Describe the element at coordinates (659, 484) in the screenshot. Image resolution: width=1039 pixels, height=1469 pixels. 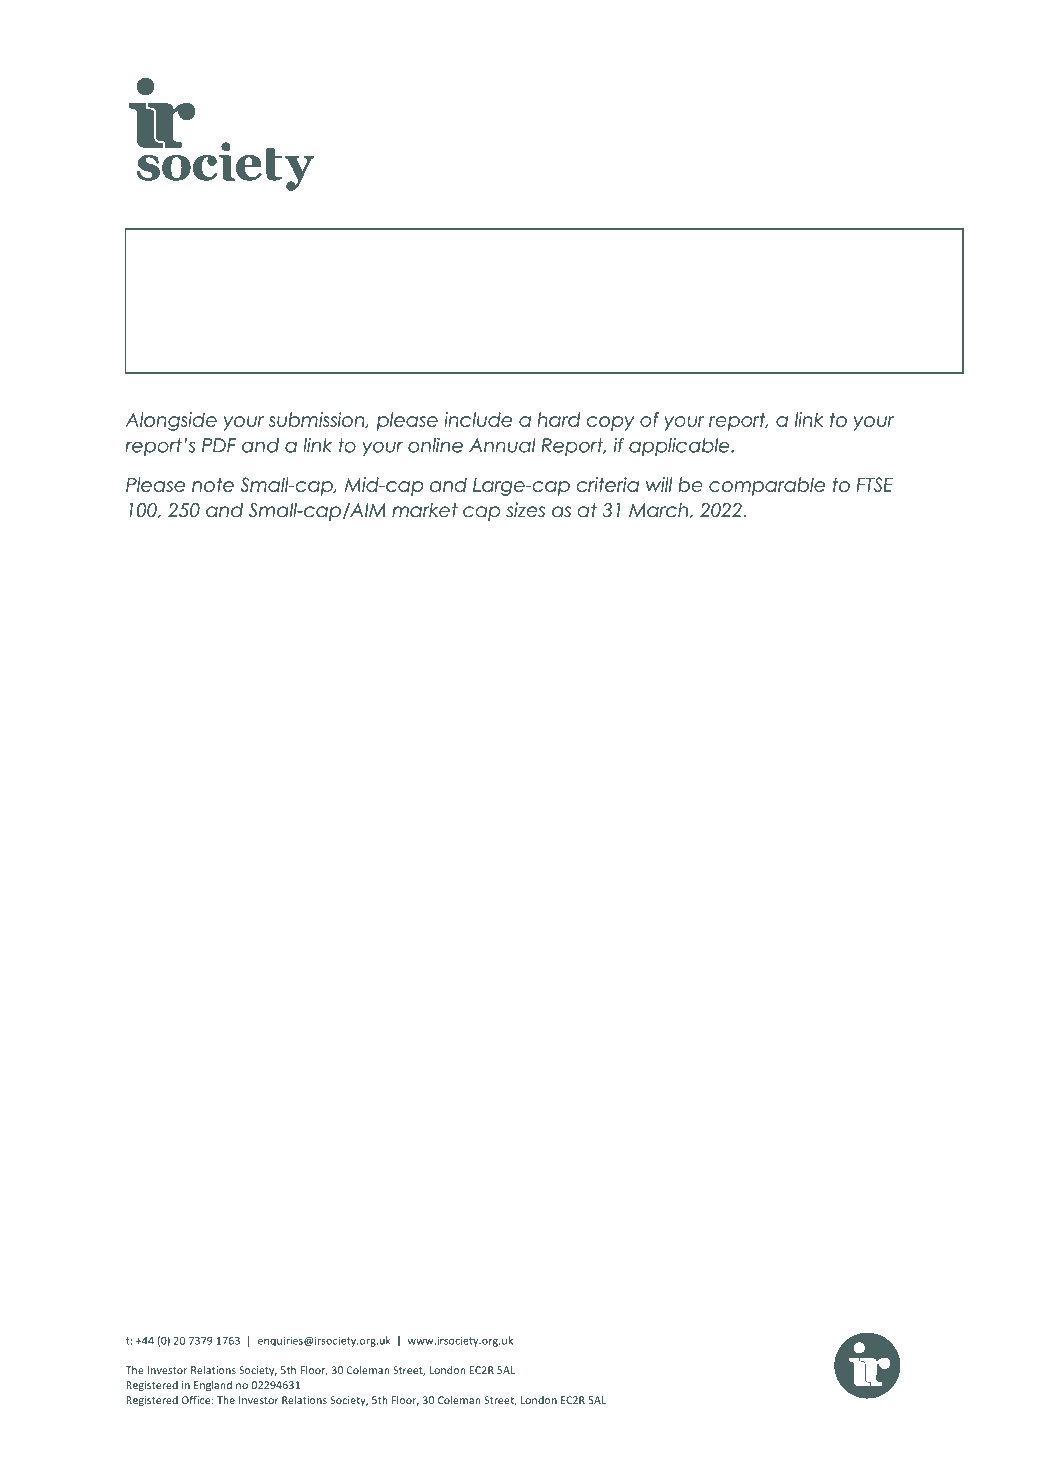
I see `will` at that location.
